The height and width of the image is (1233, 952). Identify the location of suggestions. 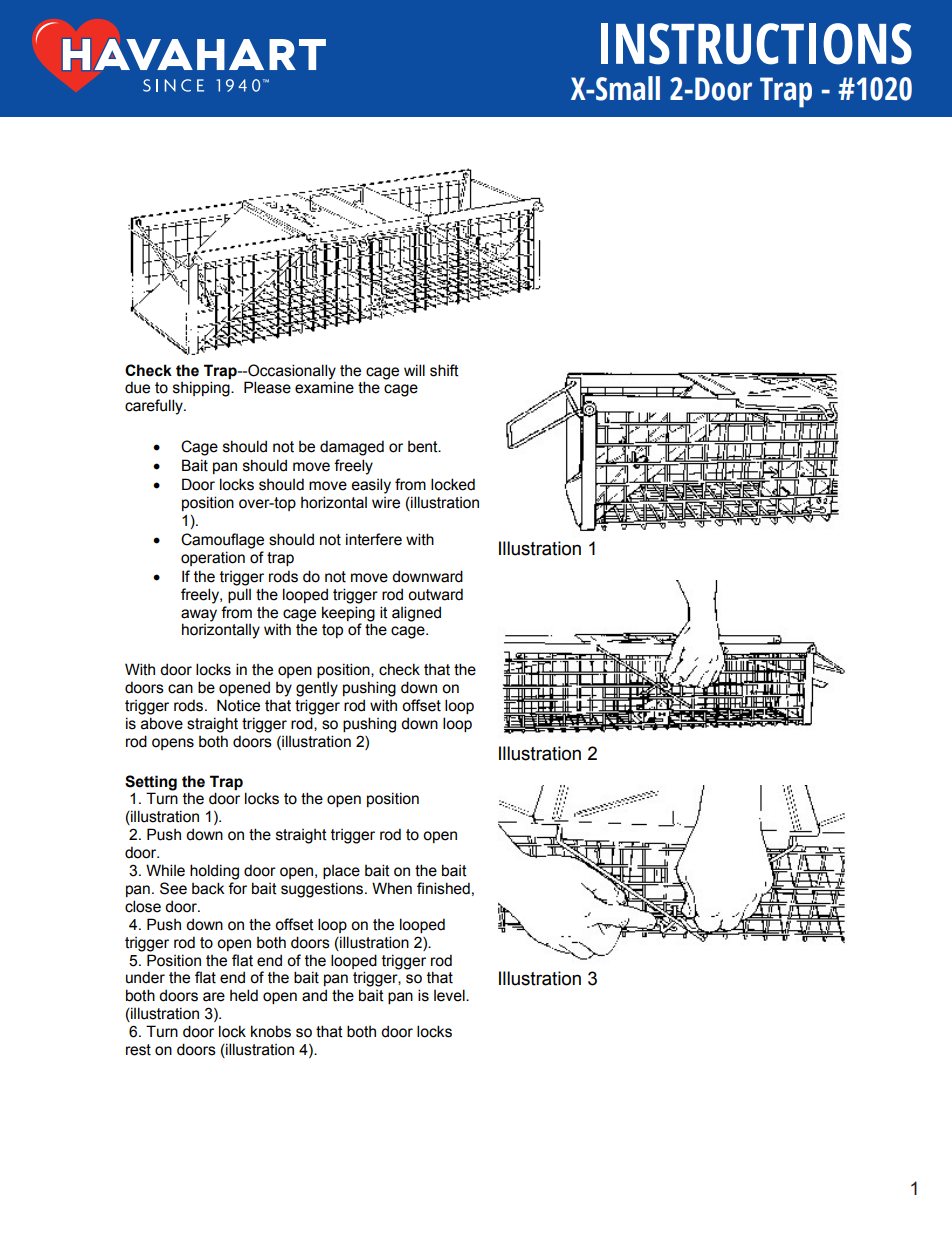
(323, 890).
